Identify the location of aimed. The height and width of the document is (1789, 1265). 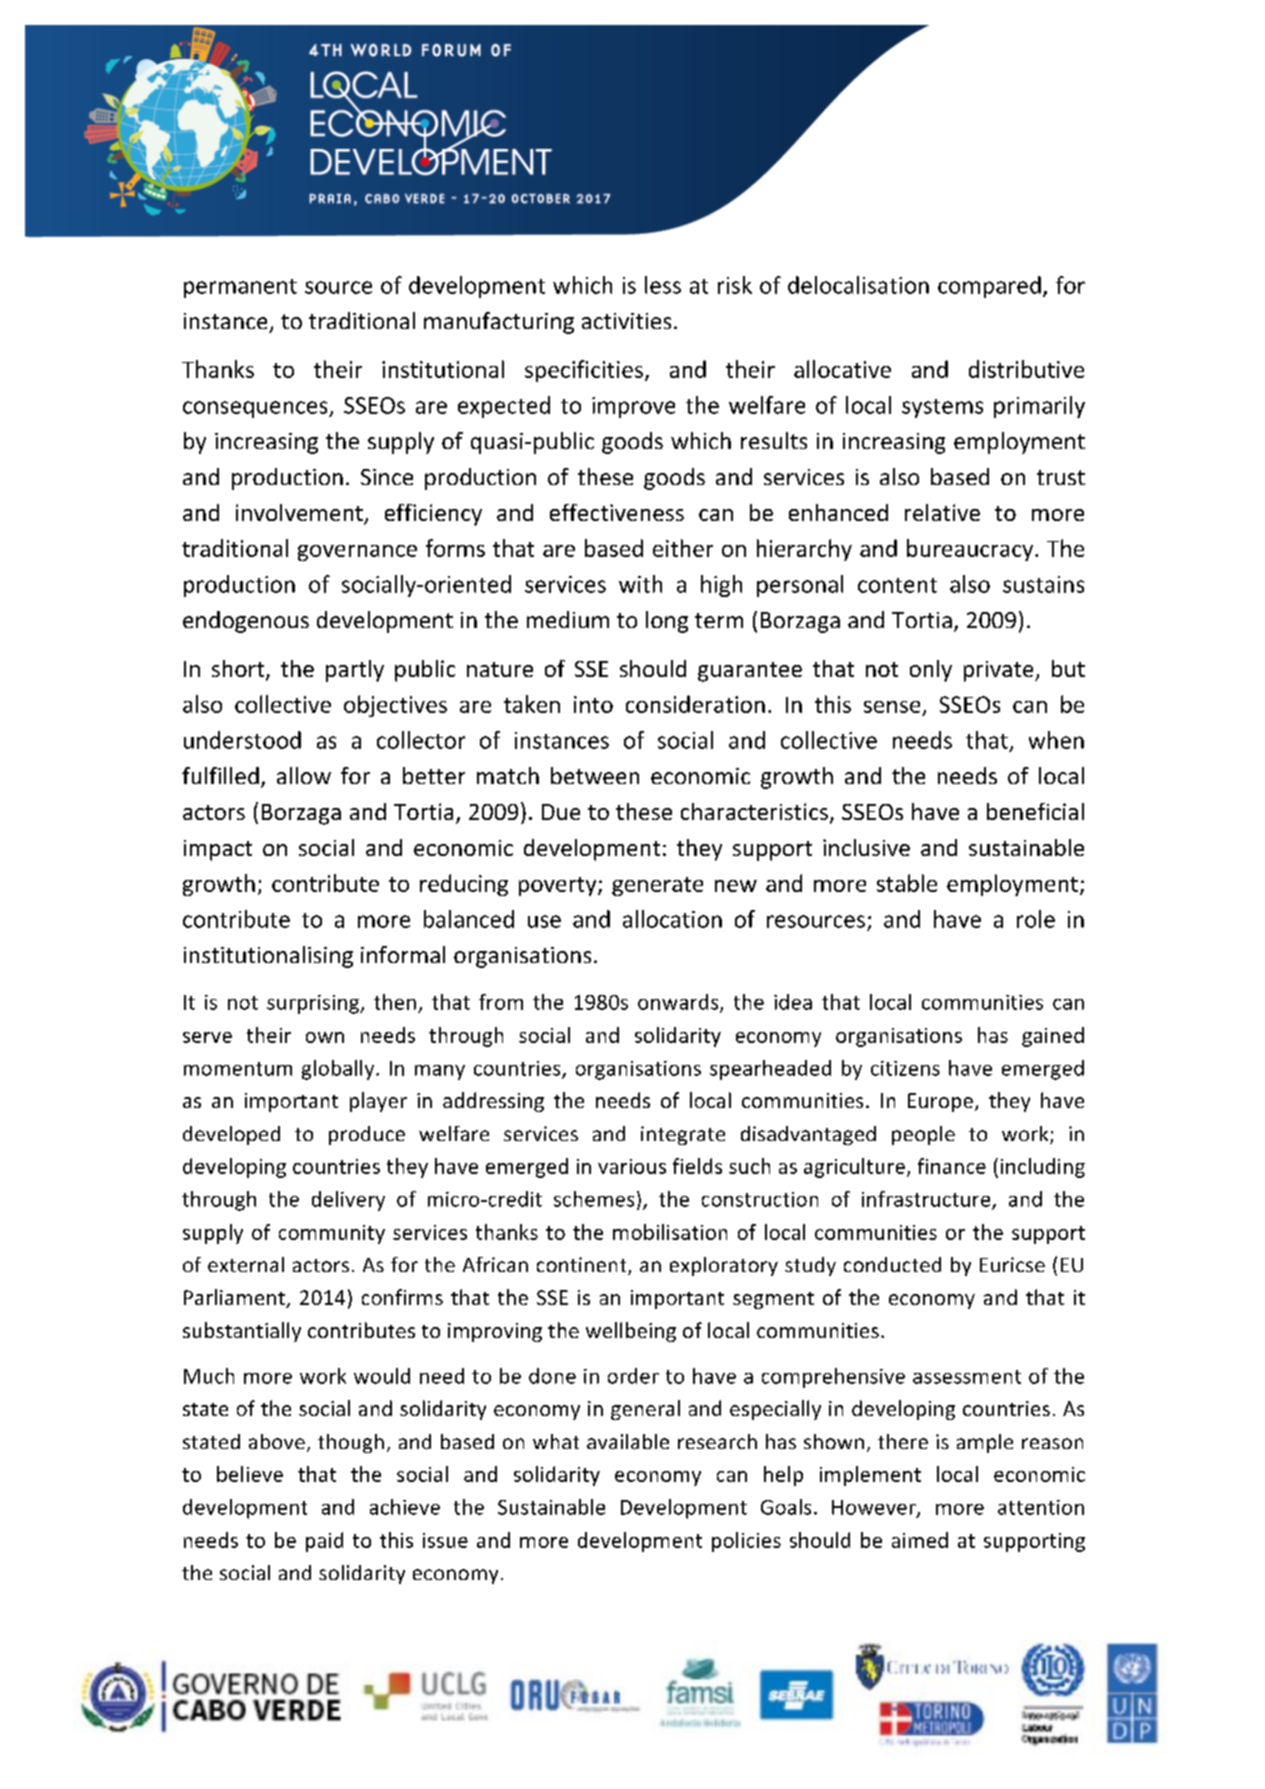
(920, 1540).
